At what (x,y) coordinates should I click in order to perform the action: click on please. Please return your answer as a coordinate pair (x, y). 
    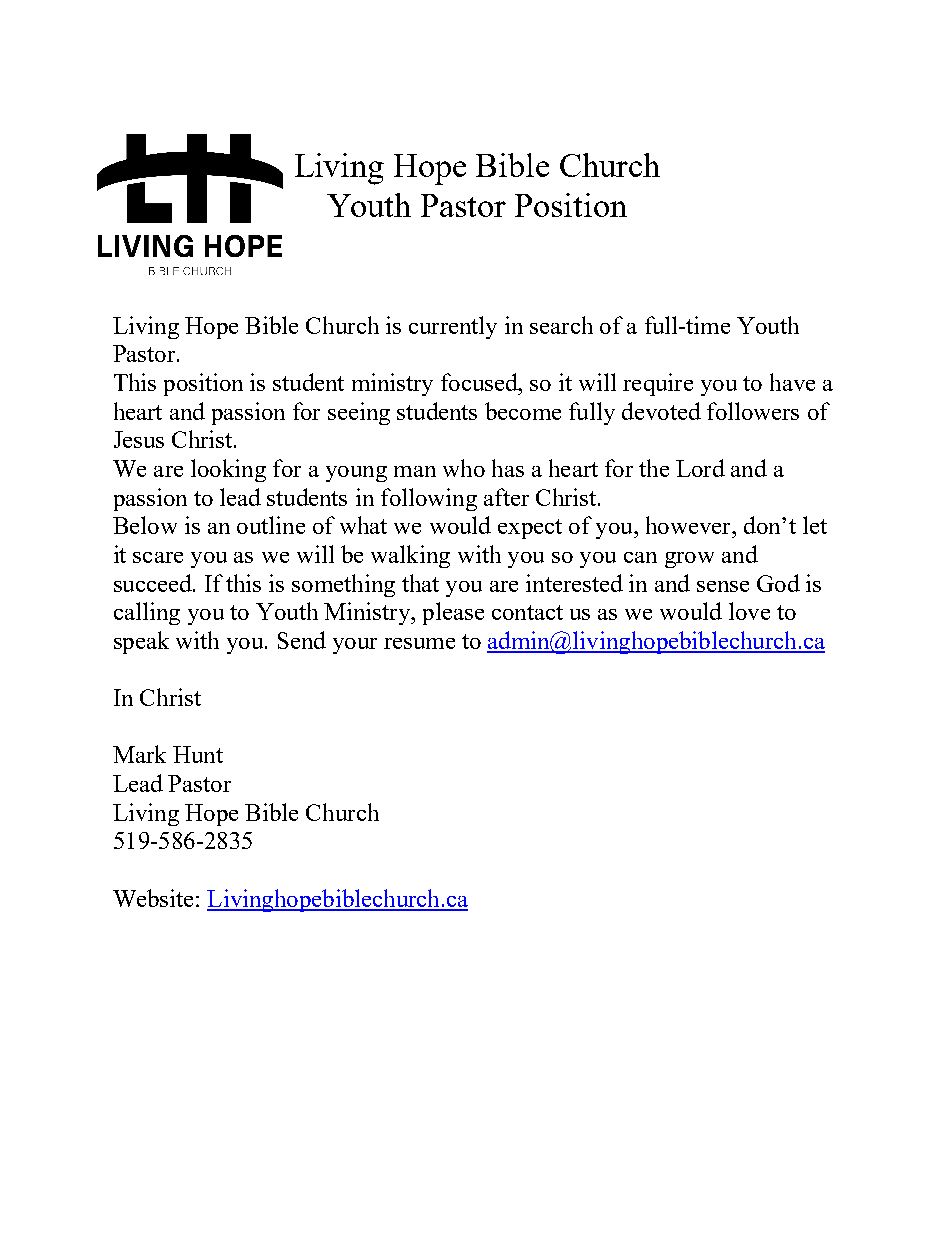
    Looking at the image, I should click on (453, 613).
